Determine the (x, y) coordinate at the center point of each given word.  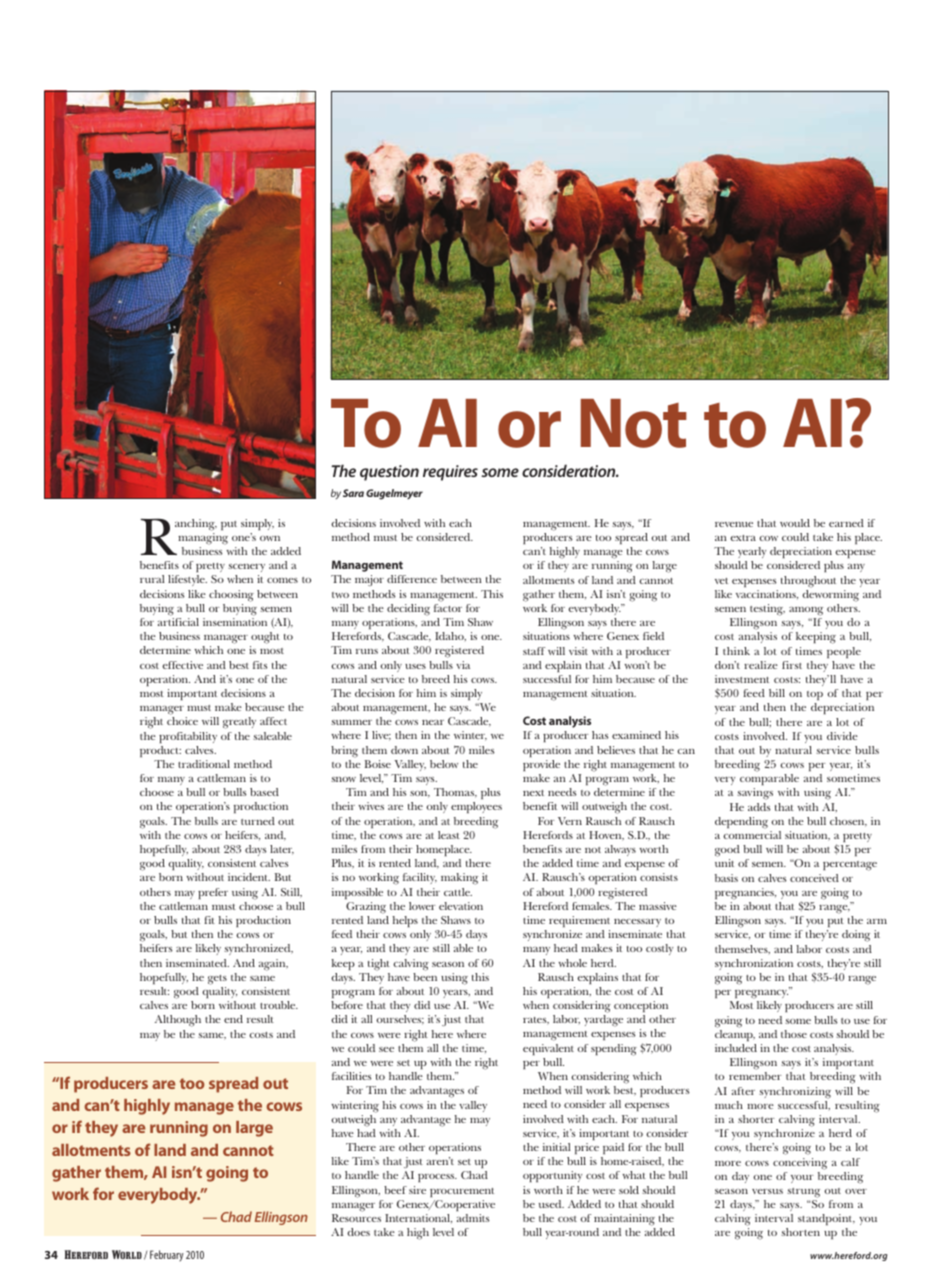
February (167, 1255)
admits (473, 1218)
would (795, 523)
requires (450, 473)
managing (203, 539)
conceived (814, 878)
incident (249, 877)
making (459, 879)
